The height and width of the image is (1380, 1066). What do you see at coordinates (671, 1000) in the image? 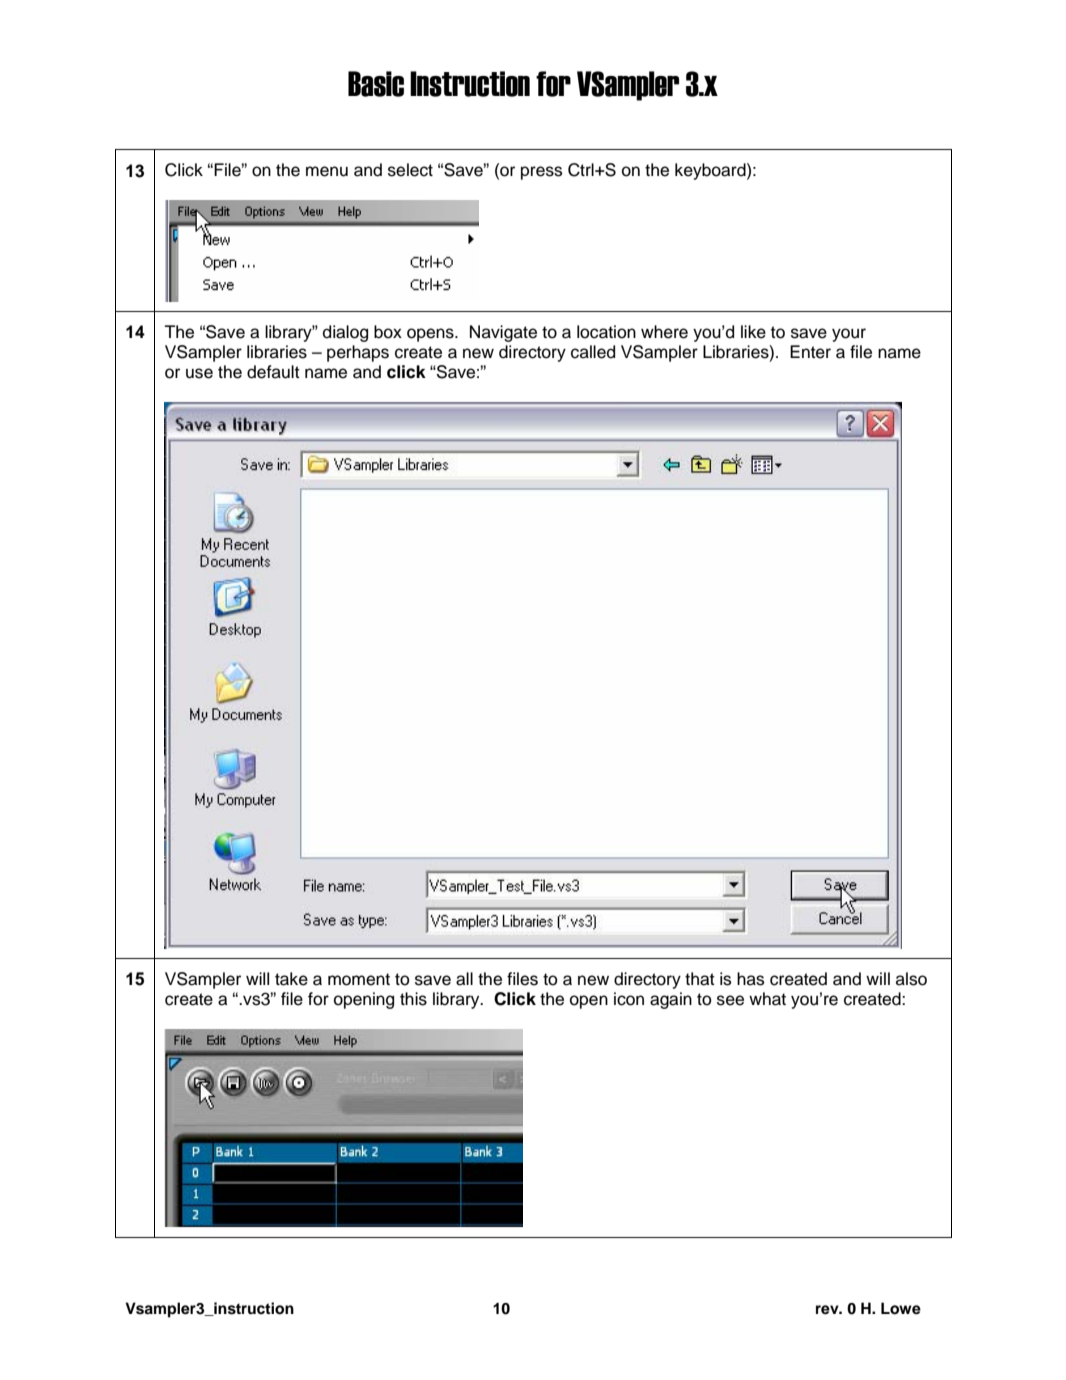
I see `again` at bounding box center [671, 1000].
